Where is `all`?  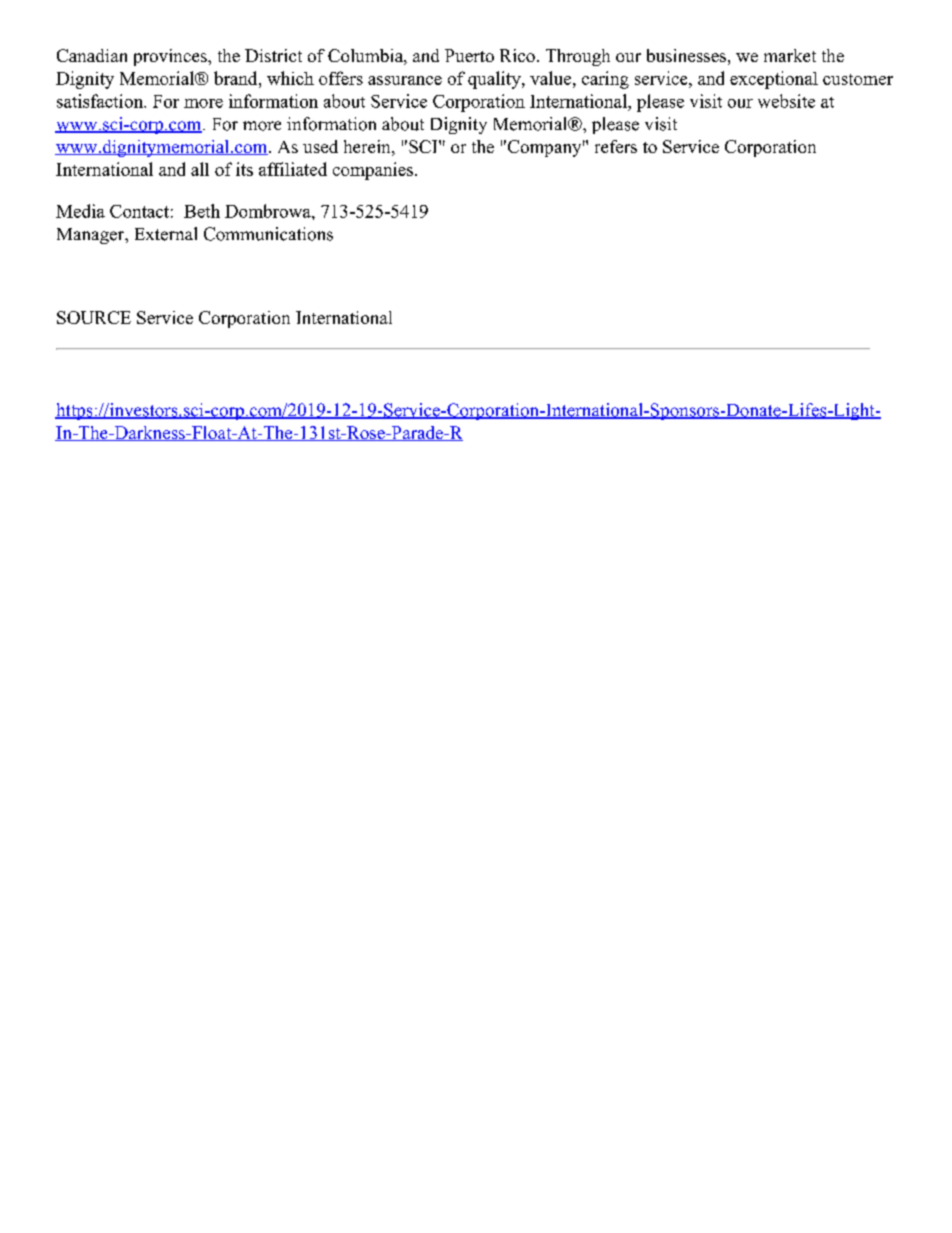
all is located at coordinates (200, 169).
